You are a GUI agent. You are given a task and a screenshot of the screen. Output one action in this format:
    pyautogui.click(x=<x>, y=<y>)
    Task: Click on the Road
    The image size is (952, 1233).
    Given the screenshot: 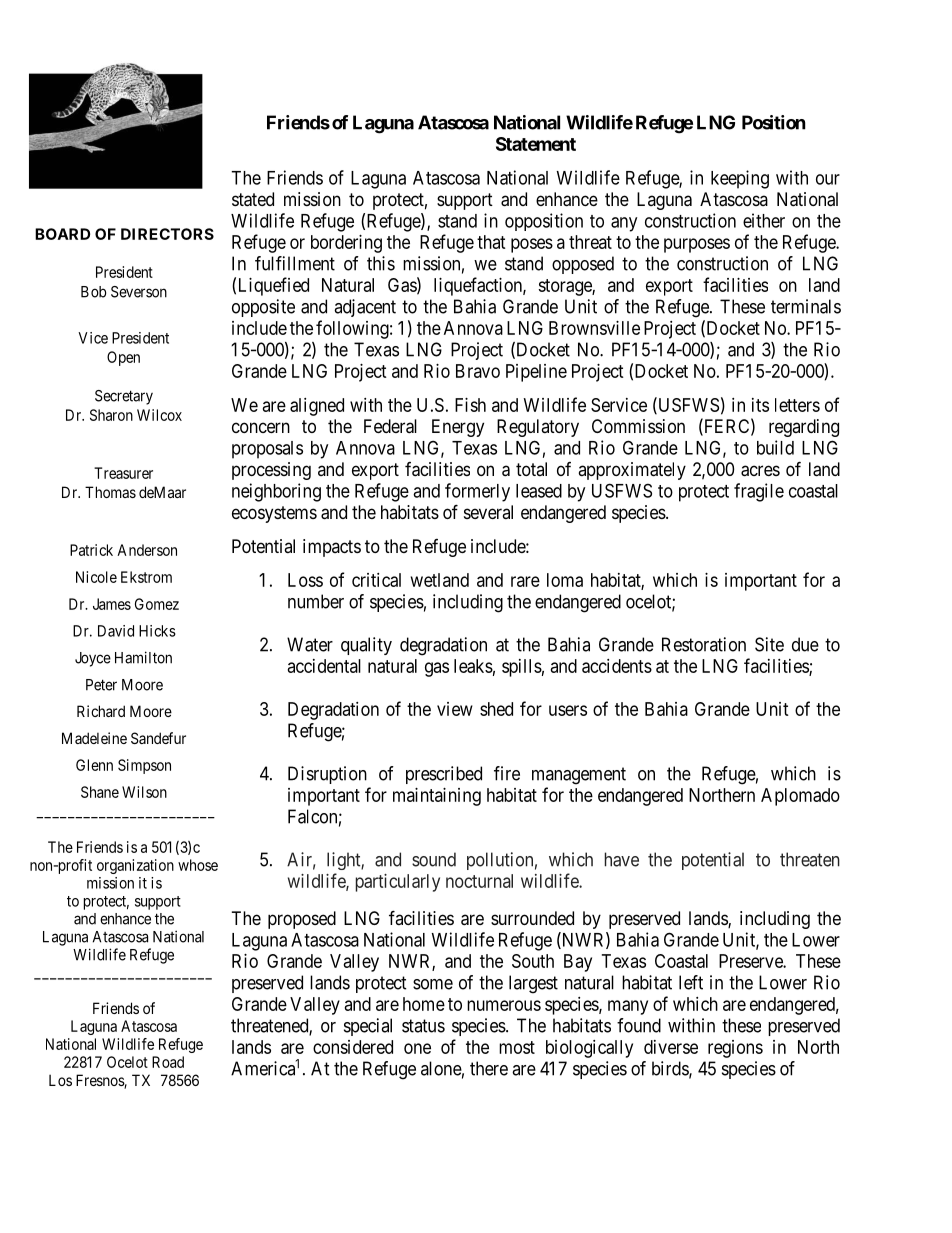 What is the action you would take?
    pyautogui.click(x=168, y=1062)
